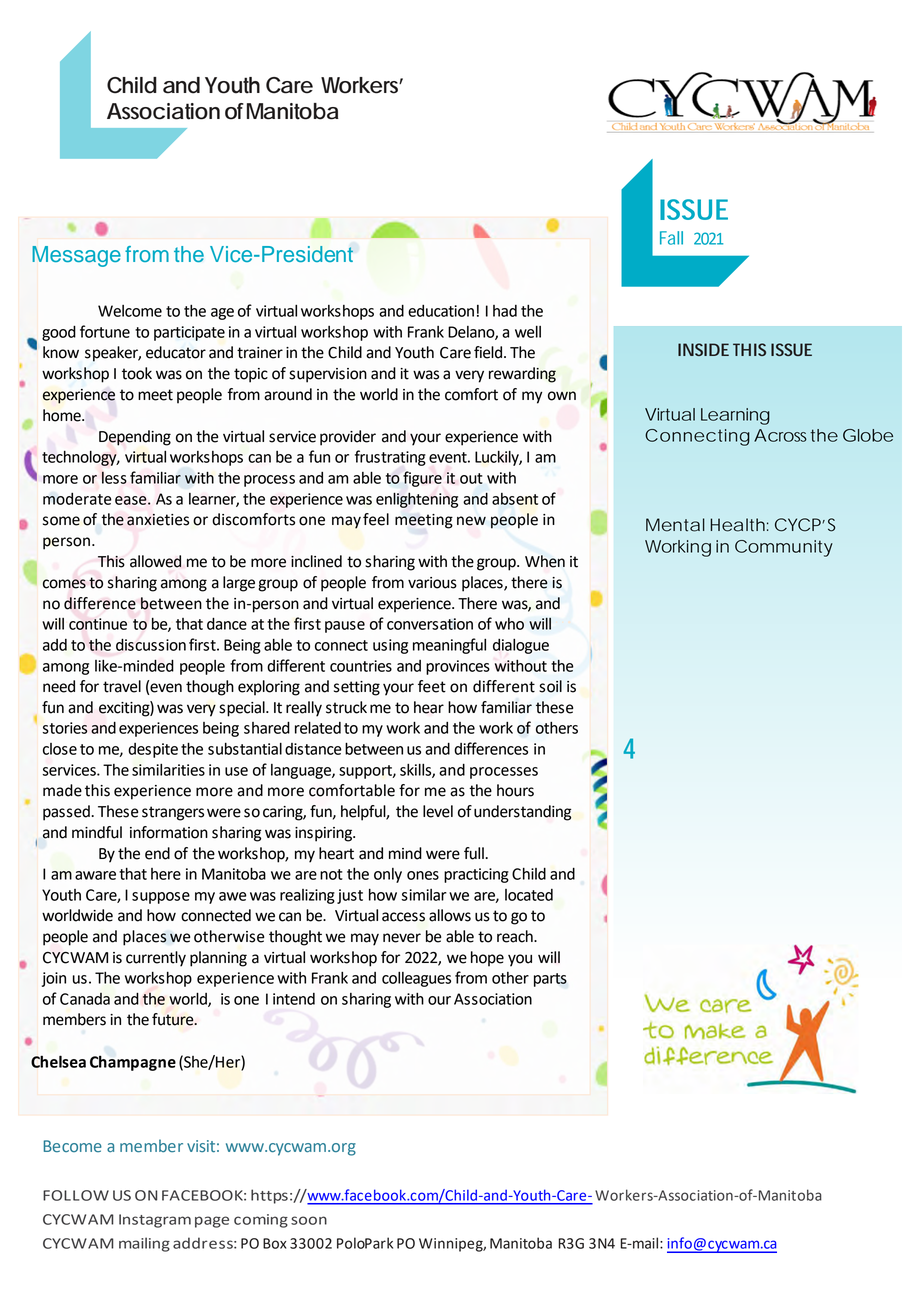 This screenshot has height=1307, width=924. What do you see at coordinates (130, 311) in the screenshot?
I see `Welcome` at bounding box center [130, 311].
